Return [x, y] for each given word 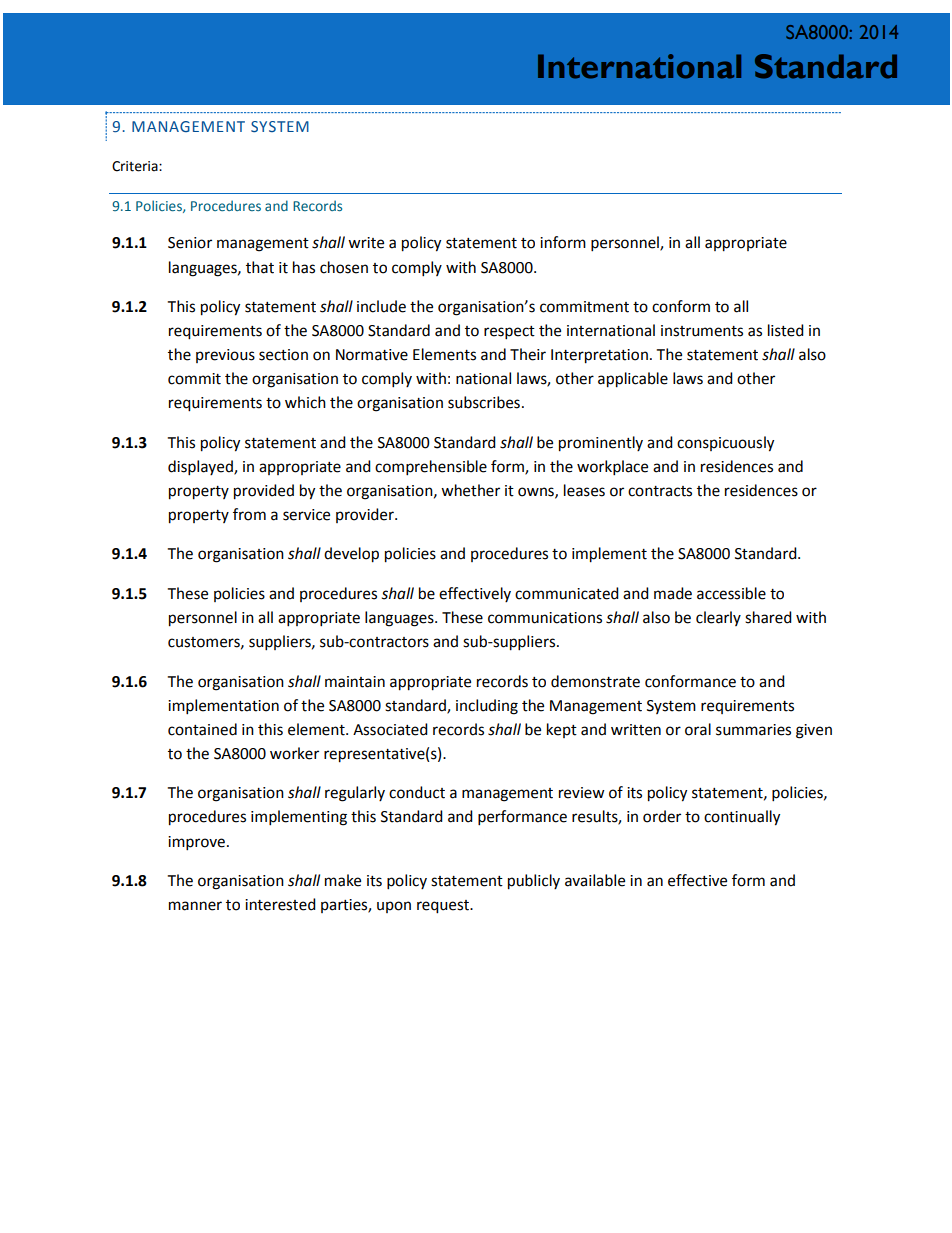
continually [742, 818]
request [444, 907]
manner [195, 906]
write [366, 243]
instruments [702, 331]
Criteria [136, 166]
